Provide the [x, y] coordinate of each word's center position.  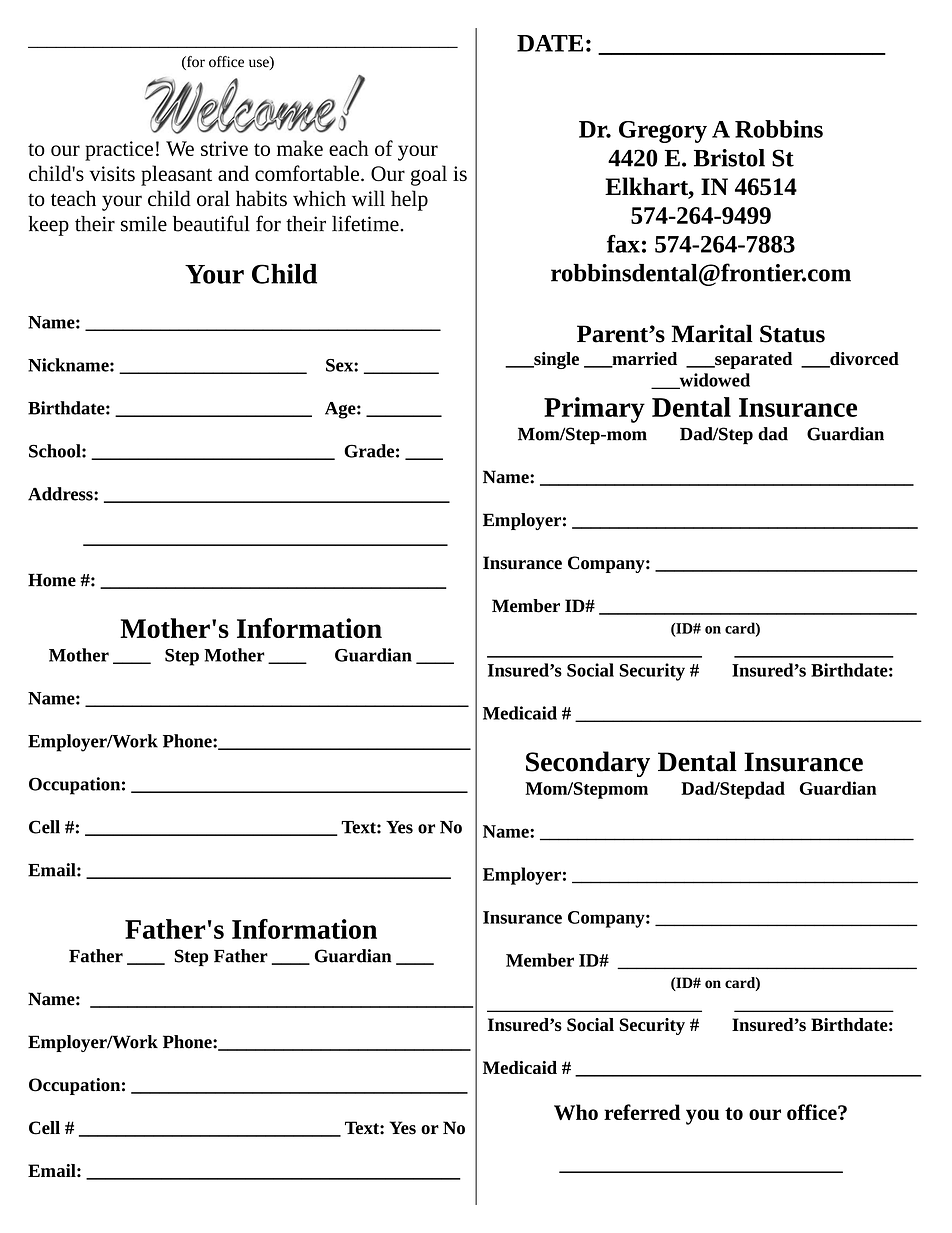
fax [623, 244]
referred [642, 1112]
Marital [712, 333]
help [409, 200]
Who [576, 1112]
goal [429, 175]
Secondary [588, 764]
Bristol [729, 158]
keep [48, 226]
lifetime [366, 223]
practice [119, 151]
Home [52, 580]
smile [144, 224]
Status [792, 334]
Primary [594, 410]
